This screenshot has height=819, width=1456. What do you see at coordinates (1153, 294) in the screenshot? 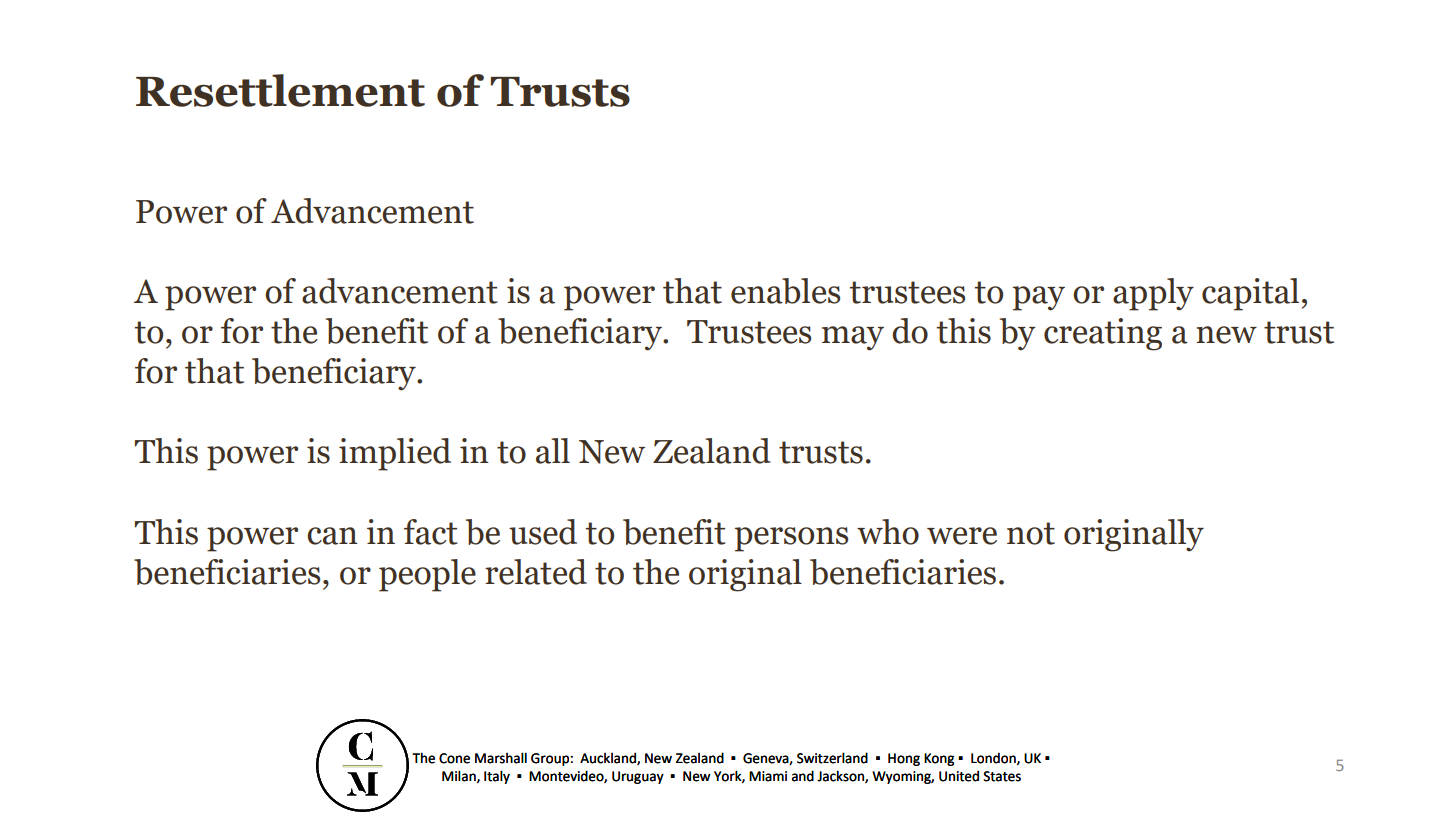
I see `apply` at bounding box center [1153, 294].
